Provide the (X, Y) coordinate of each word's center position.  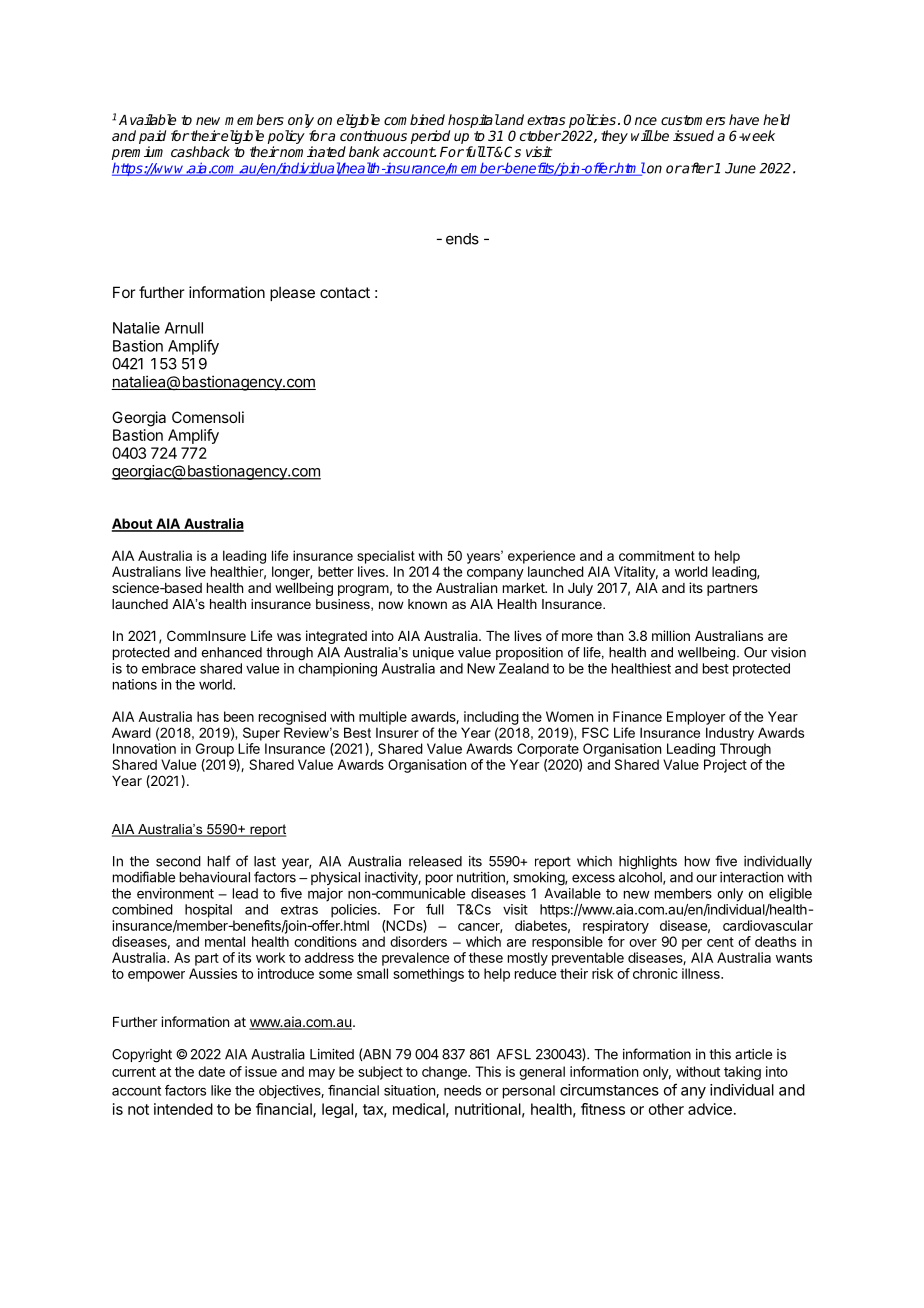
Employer (696, 718)
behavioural (215, 877)
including (491, 718)
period (430, 137)
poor (439, 879)
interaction (751, 877)
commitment (657, 556)
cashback (200, 151)
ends (462, 239)
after (697, 168)
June (740, 168)
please (292, 293)
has (208, 716)
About (133, 524)
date (211, 1071)
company (495, 574)
